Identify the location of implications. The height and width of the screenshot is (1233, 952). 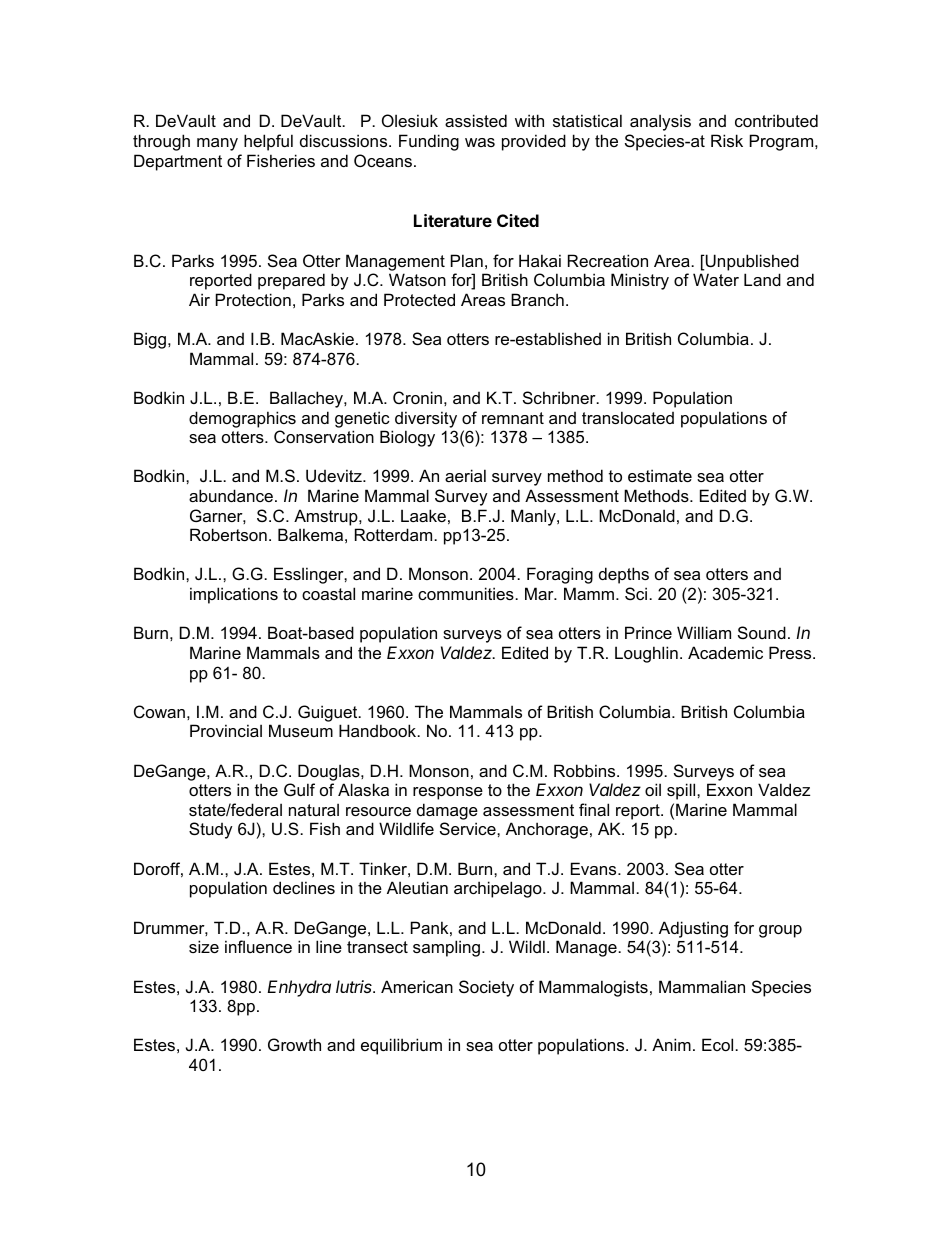
(234, 595).
